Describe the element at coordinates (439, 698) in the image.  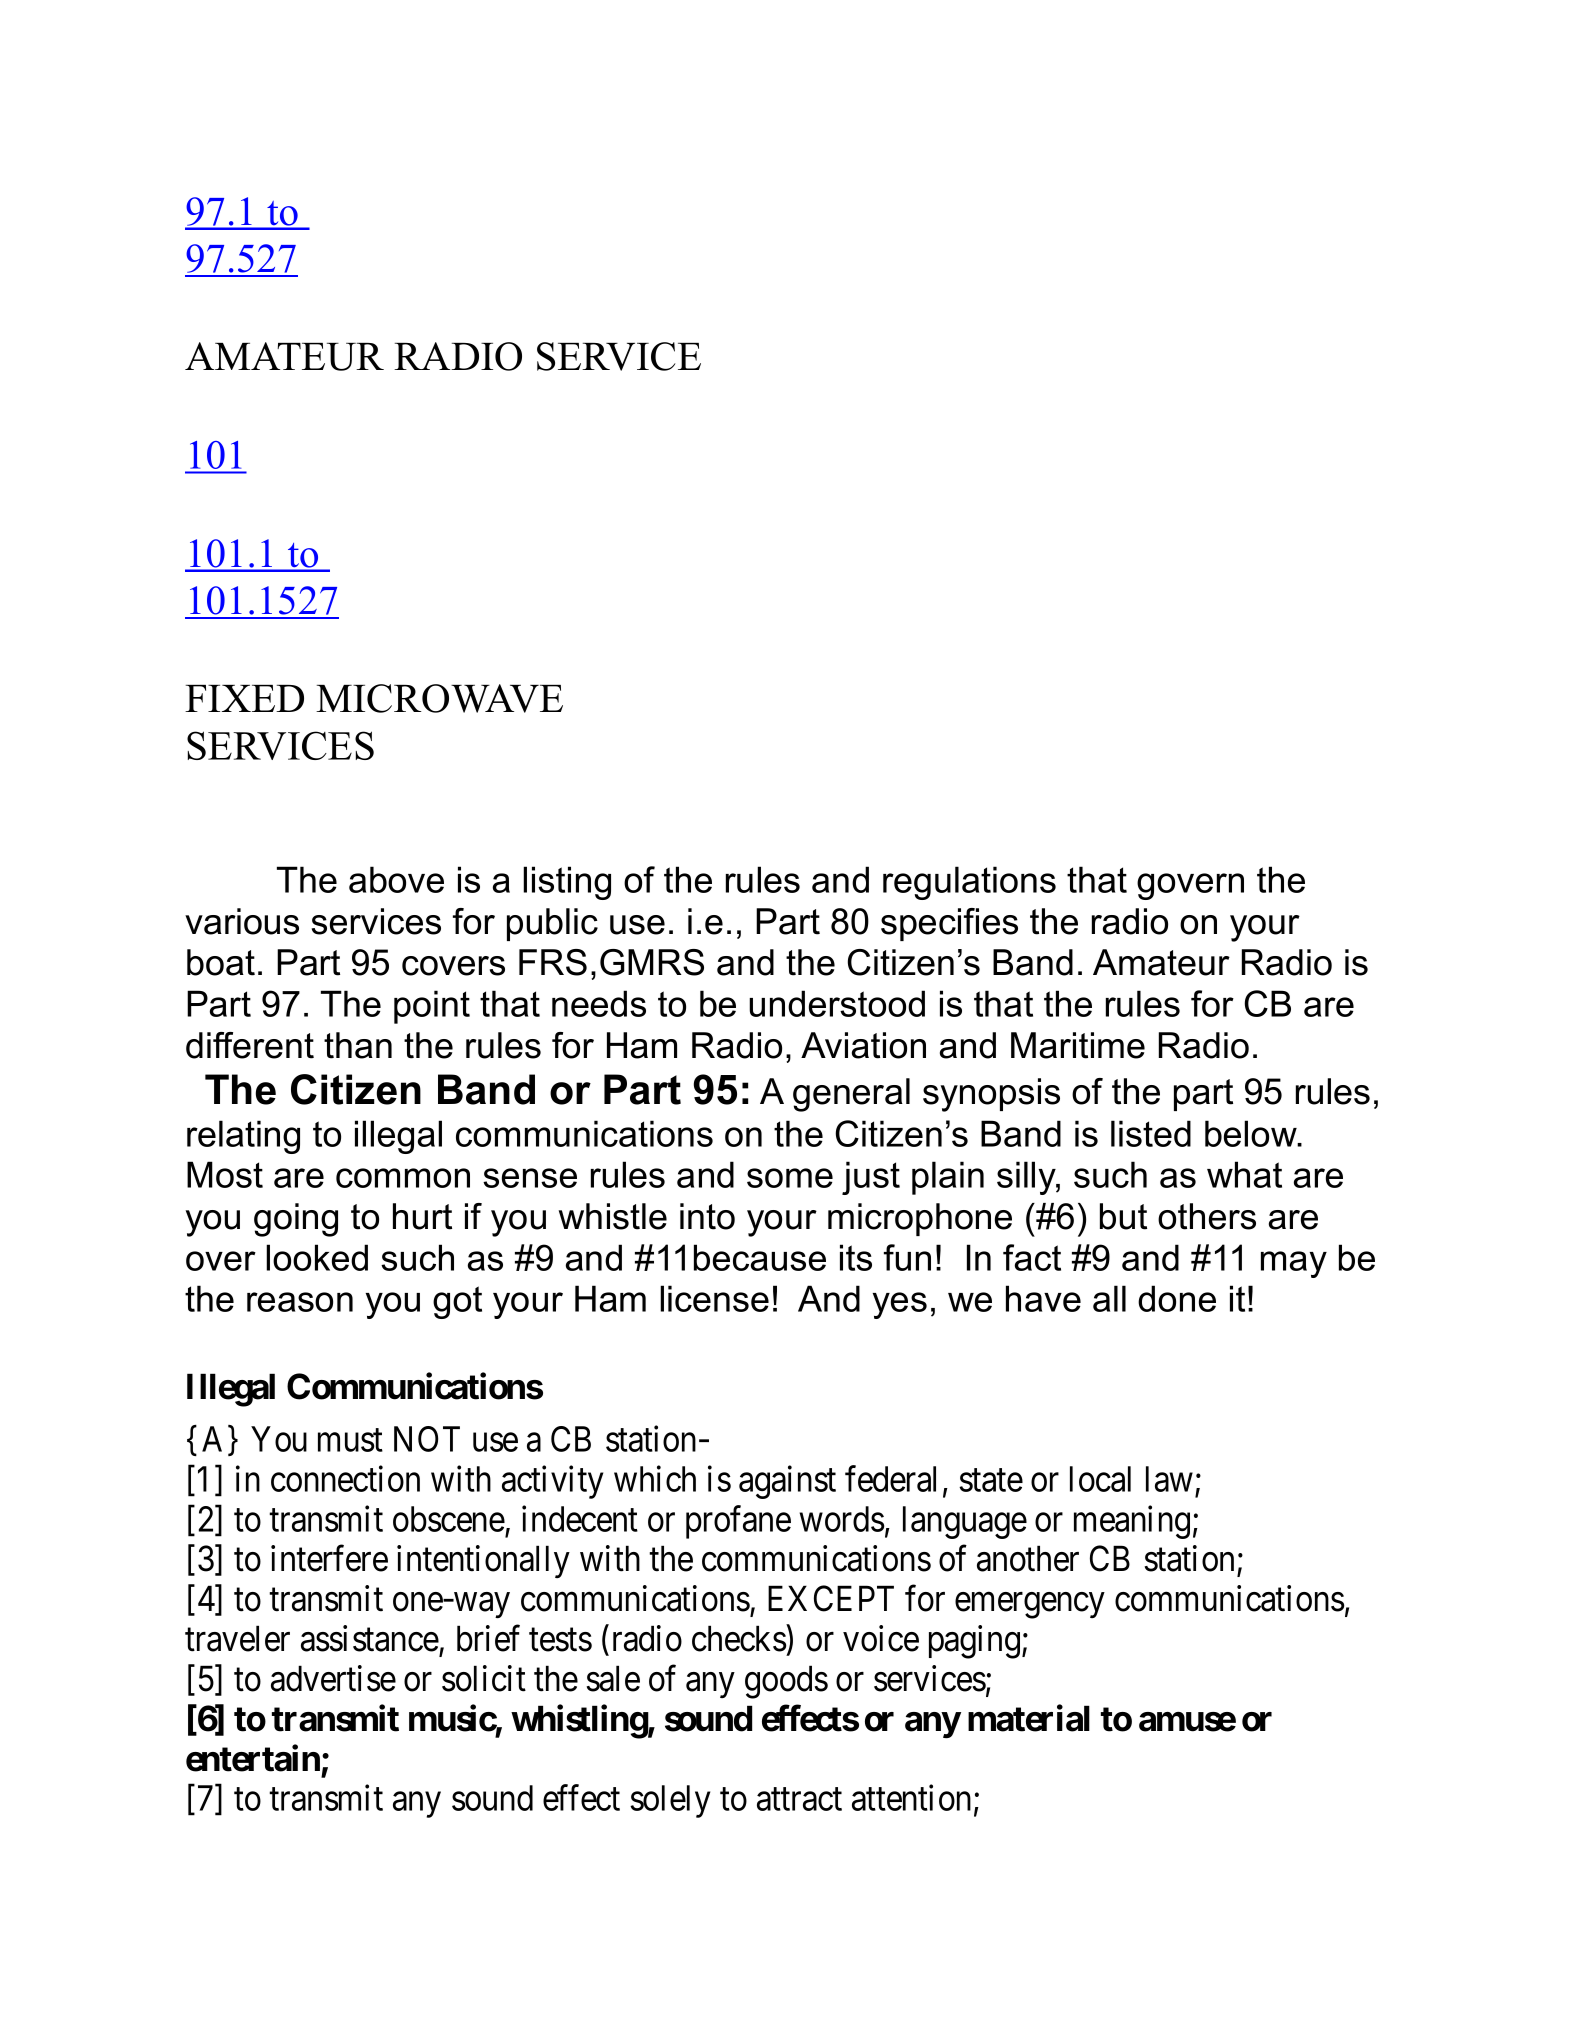
I see `MICROWAVE` at that location.
